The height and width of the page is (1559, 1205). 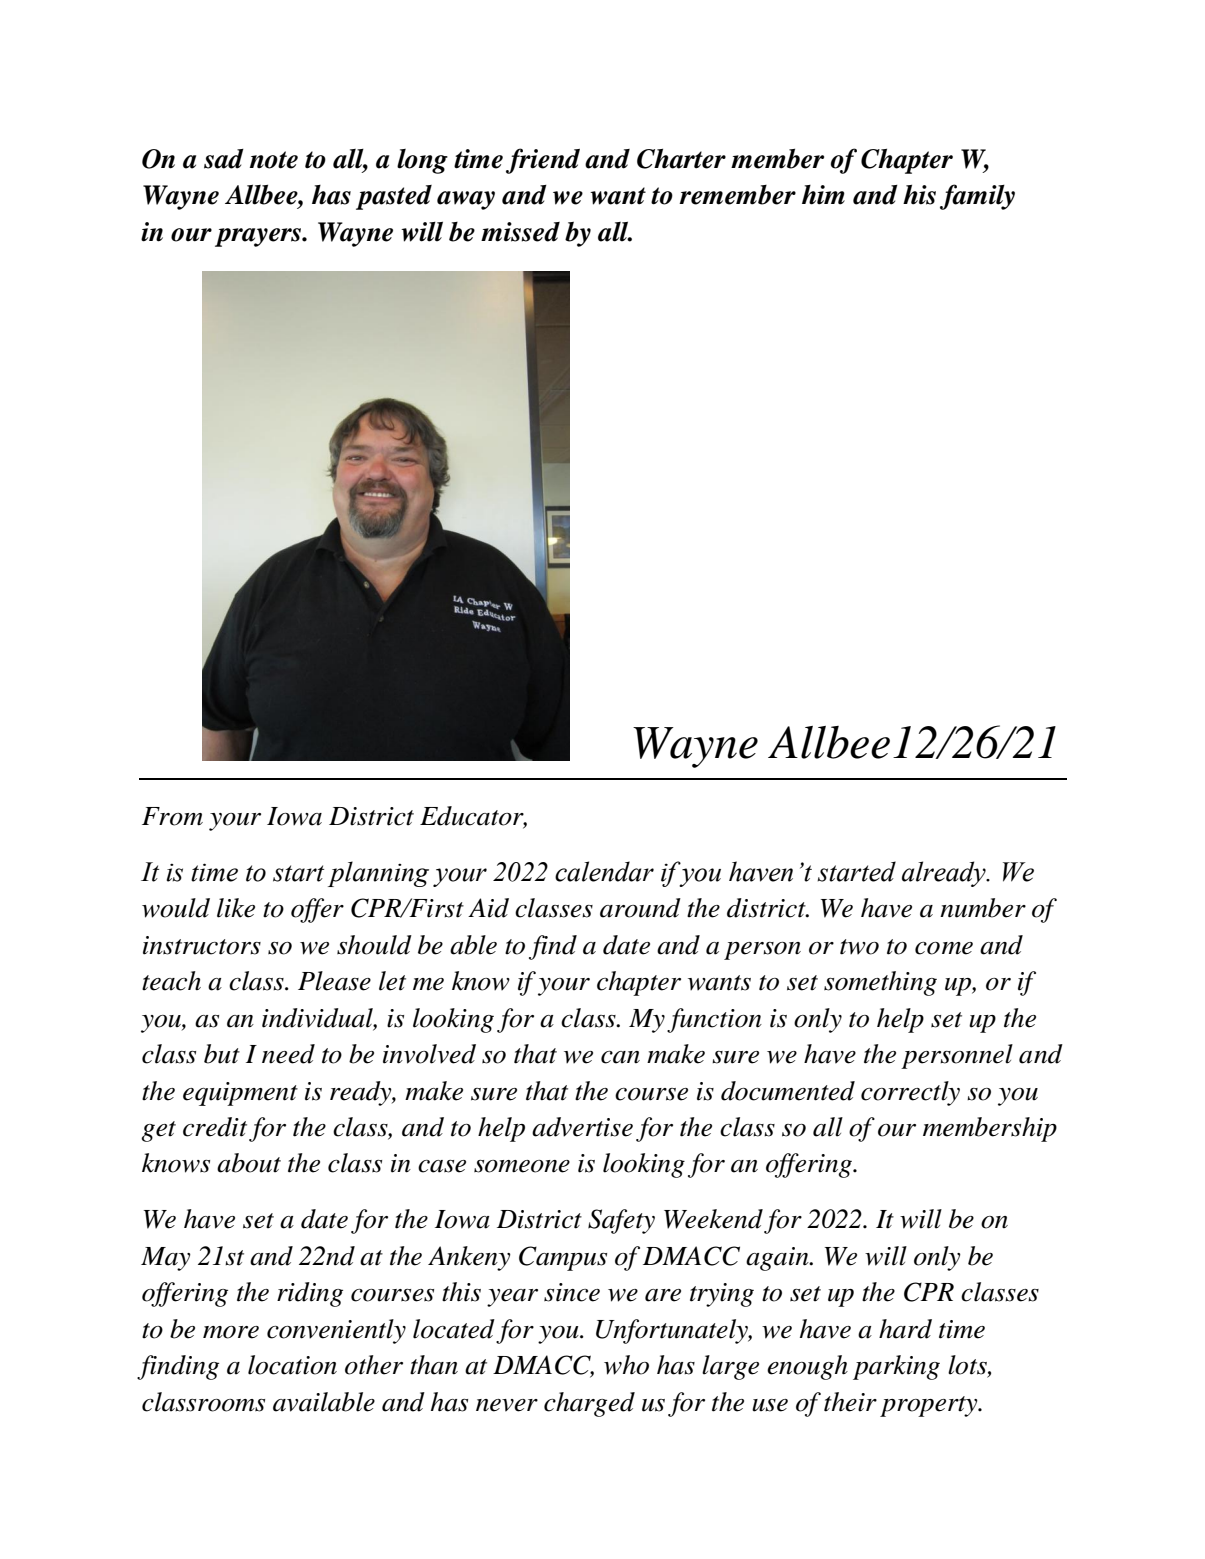 What do you see at coordinates (896, 1367) in the page?
I see `parking` at bounding box center [896, 1367].
